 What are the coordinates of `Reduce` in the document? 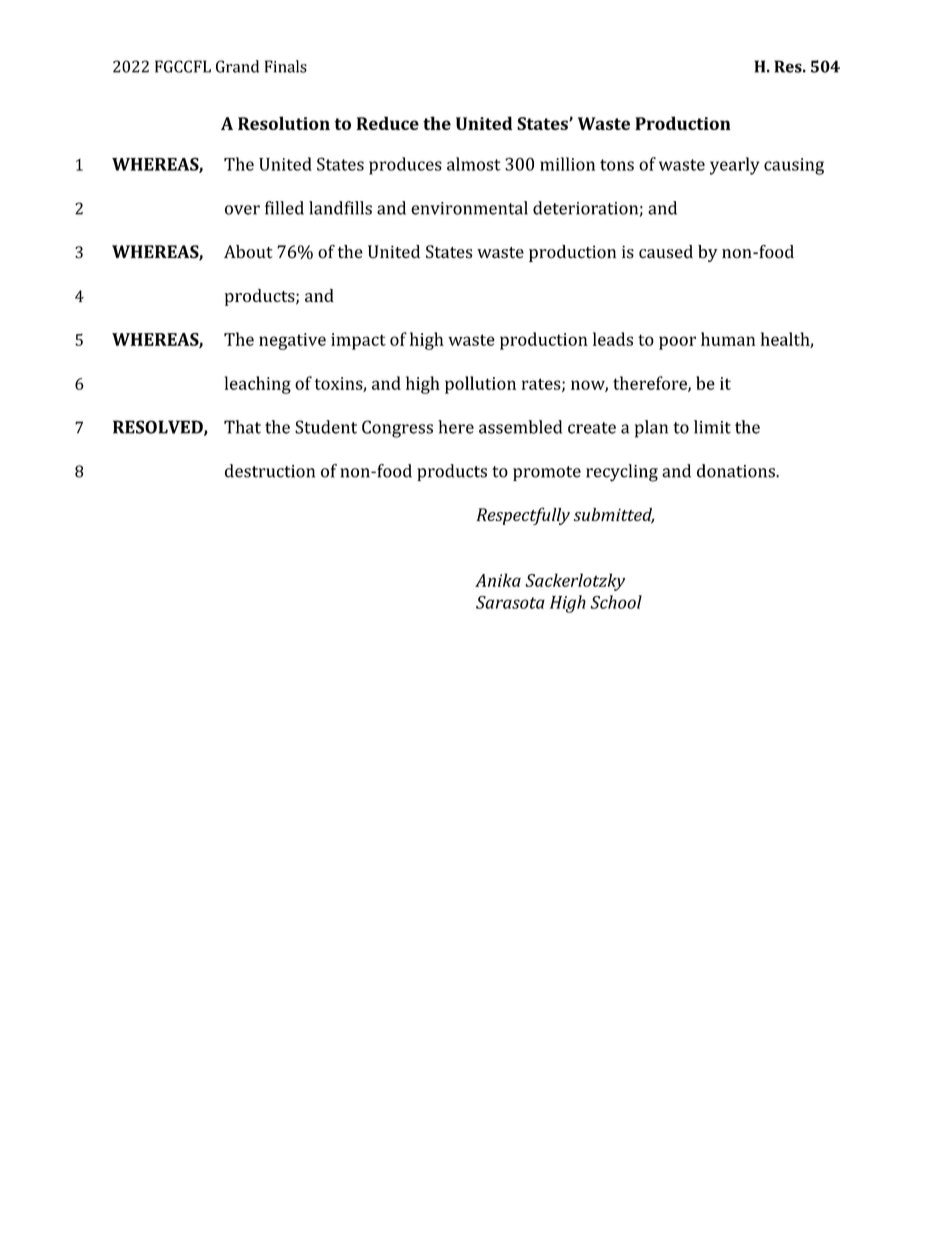 It's located at (388, 123).
